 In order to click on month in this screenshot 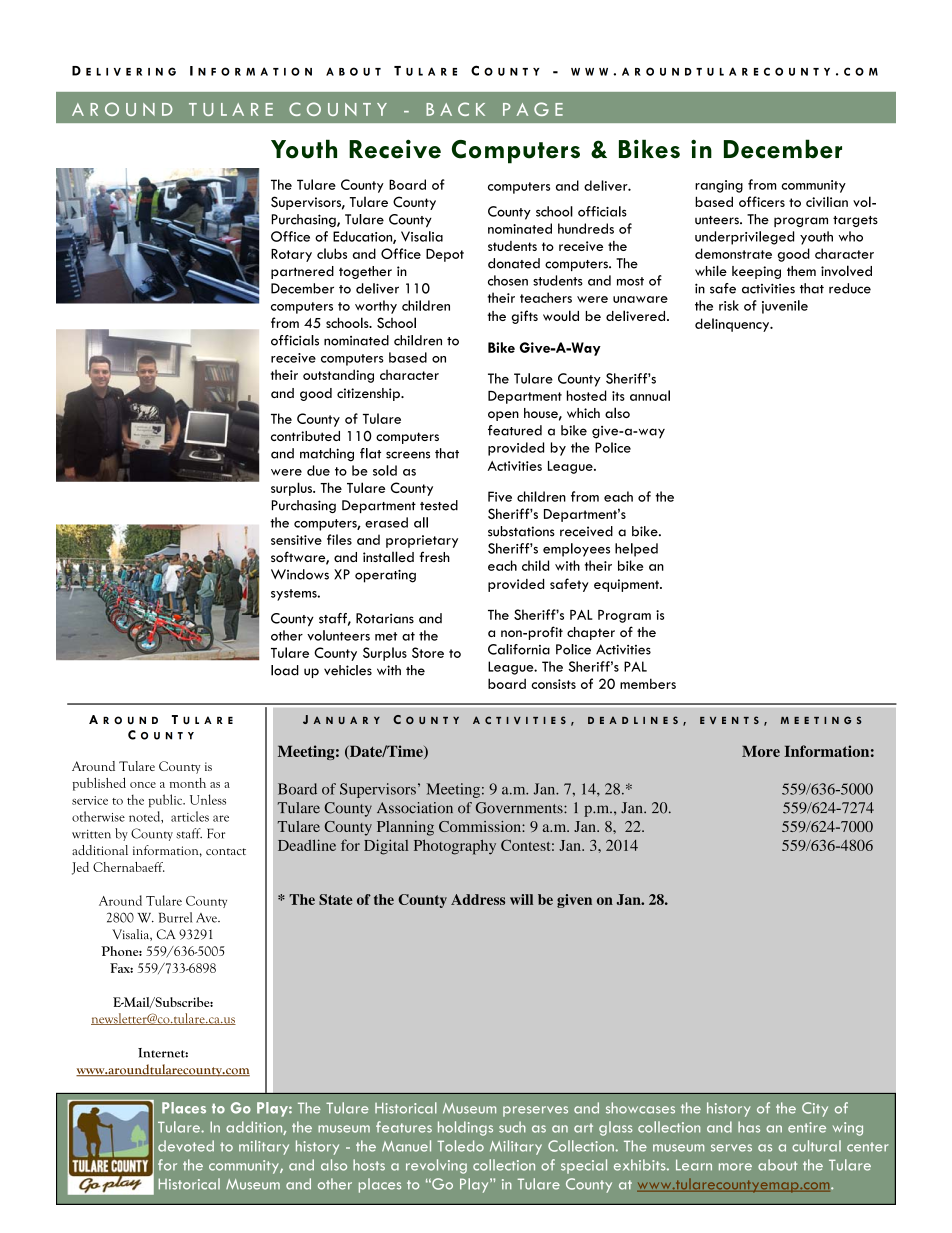, I will do `click(188, 783)`.
